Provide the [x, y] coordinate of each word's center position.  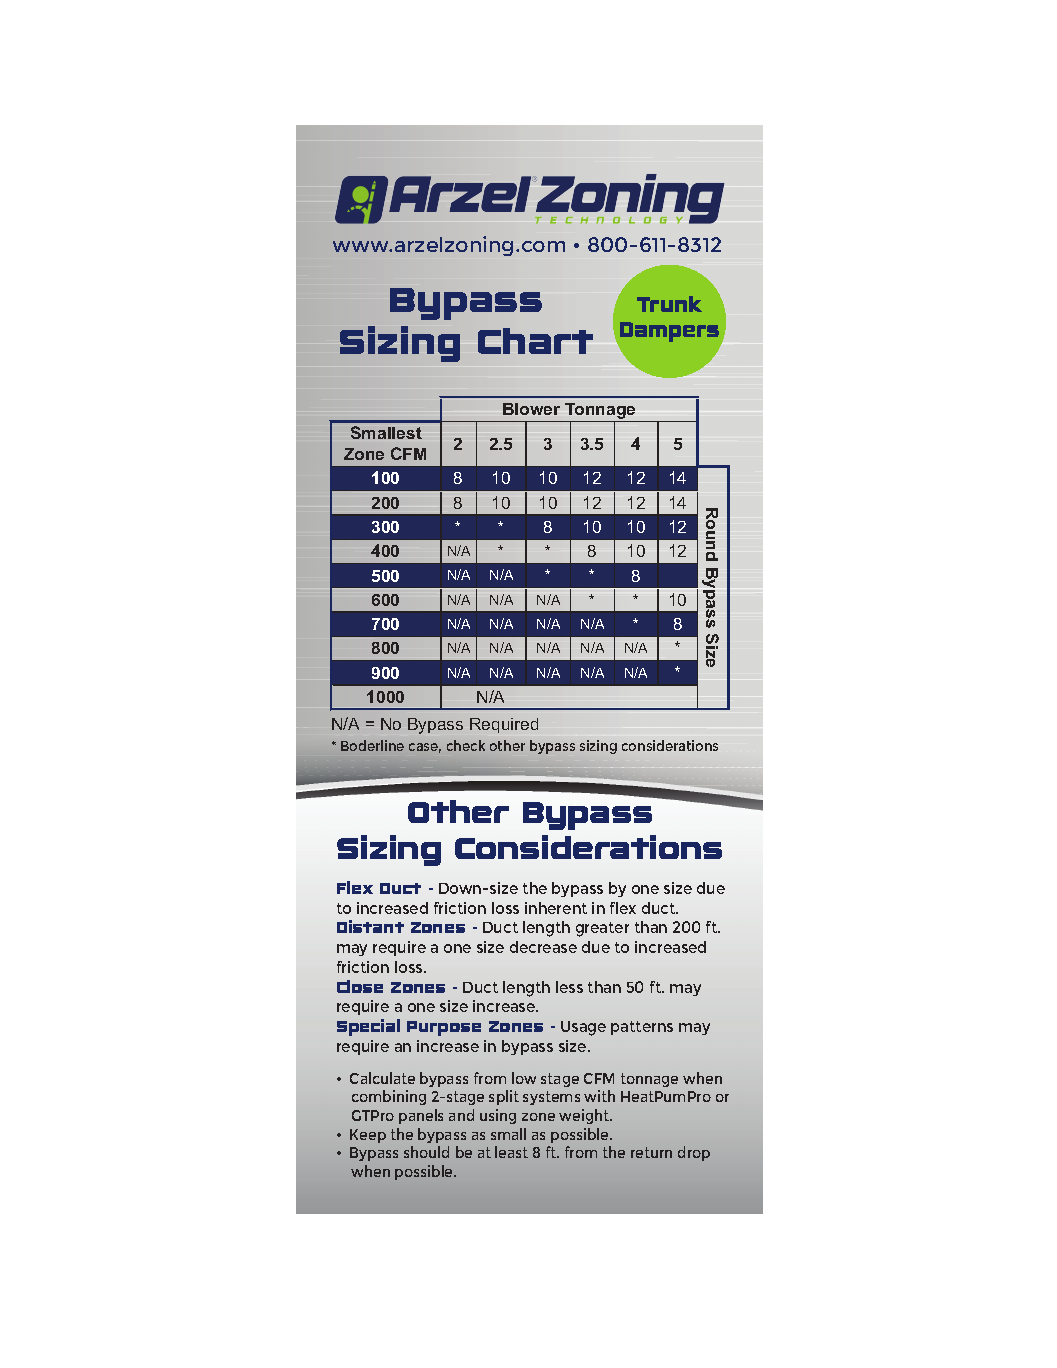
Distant [370, 926]
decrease [543, 947]
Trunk [669, 304]
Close [360, 986]
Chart [535, 341]
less [569, 987]
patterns [642, 1028]
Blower [531, 409]
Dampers [671, 333]
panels [421, 1116]
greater [602, 929]
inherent [556, 908]
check [466, 745]
